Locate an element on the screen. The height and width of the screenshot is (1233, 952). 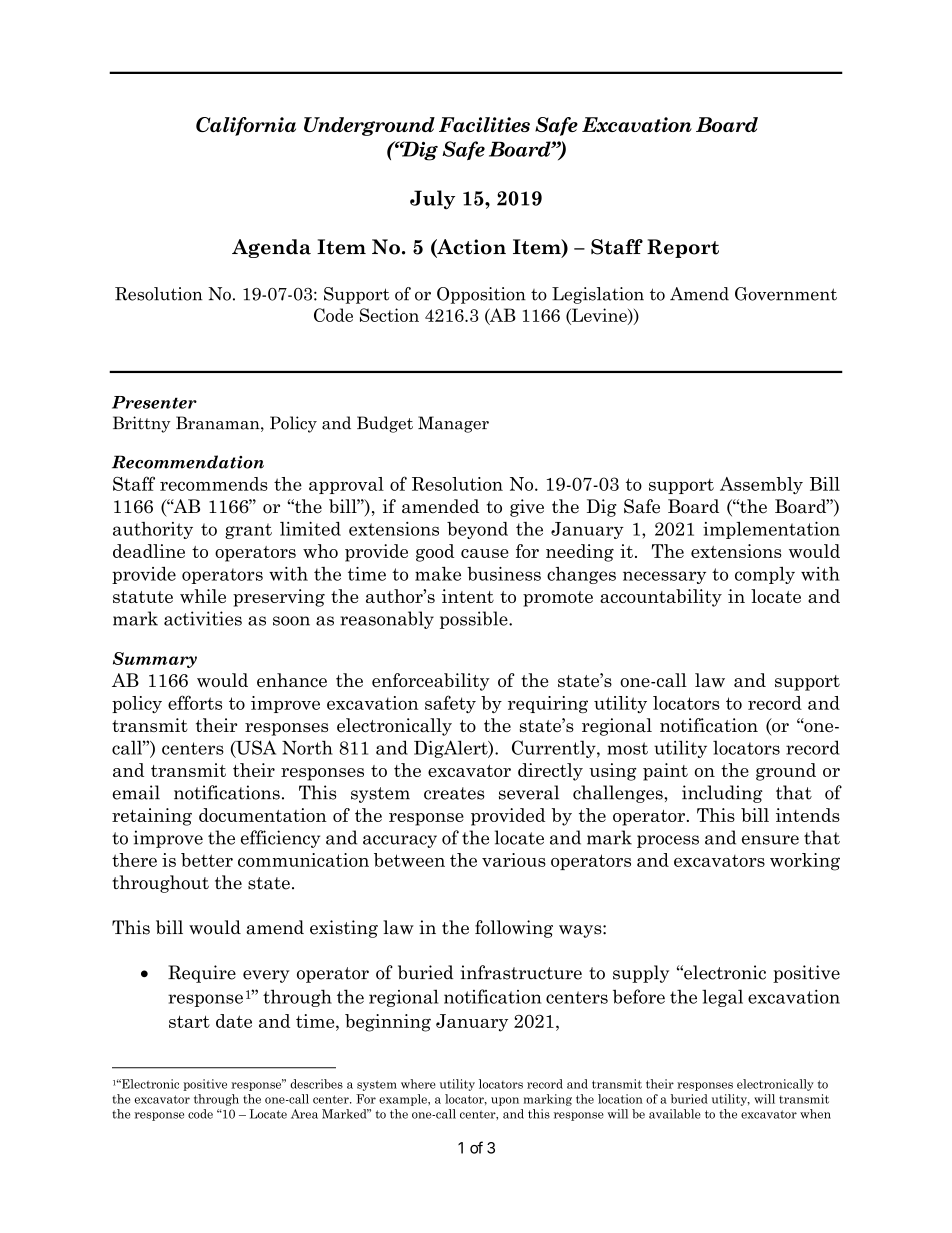
Facilities is located at coordinates (484, 124).
